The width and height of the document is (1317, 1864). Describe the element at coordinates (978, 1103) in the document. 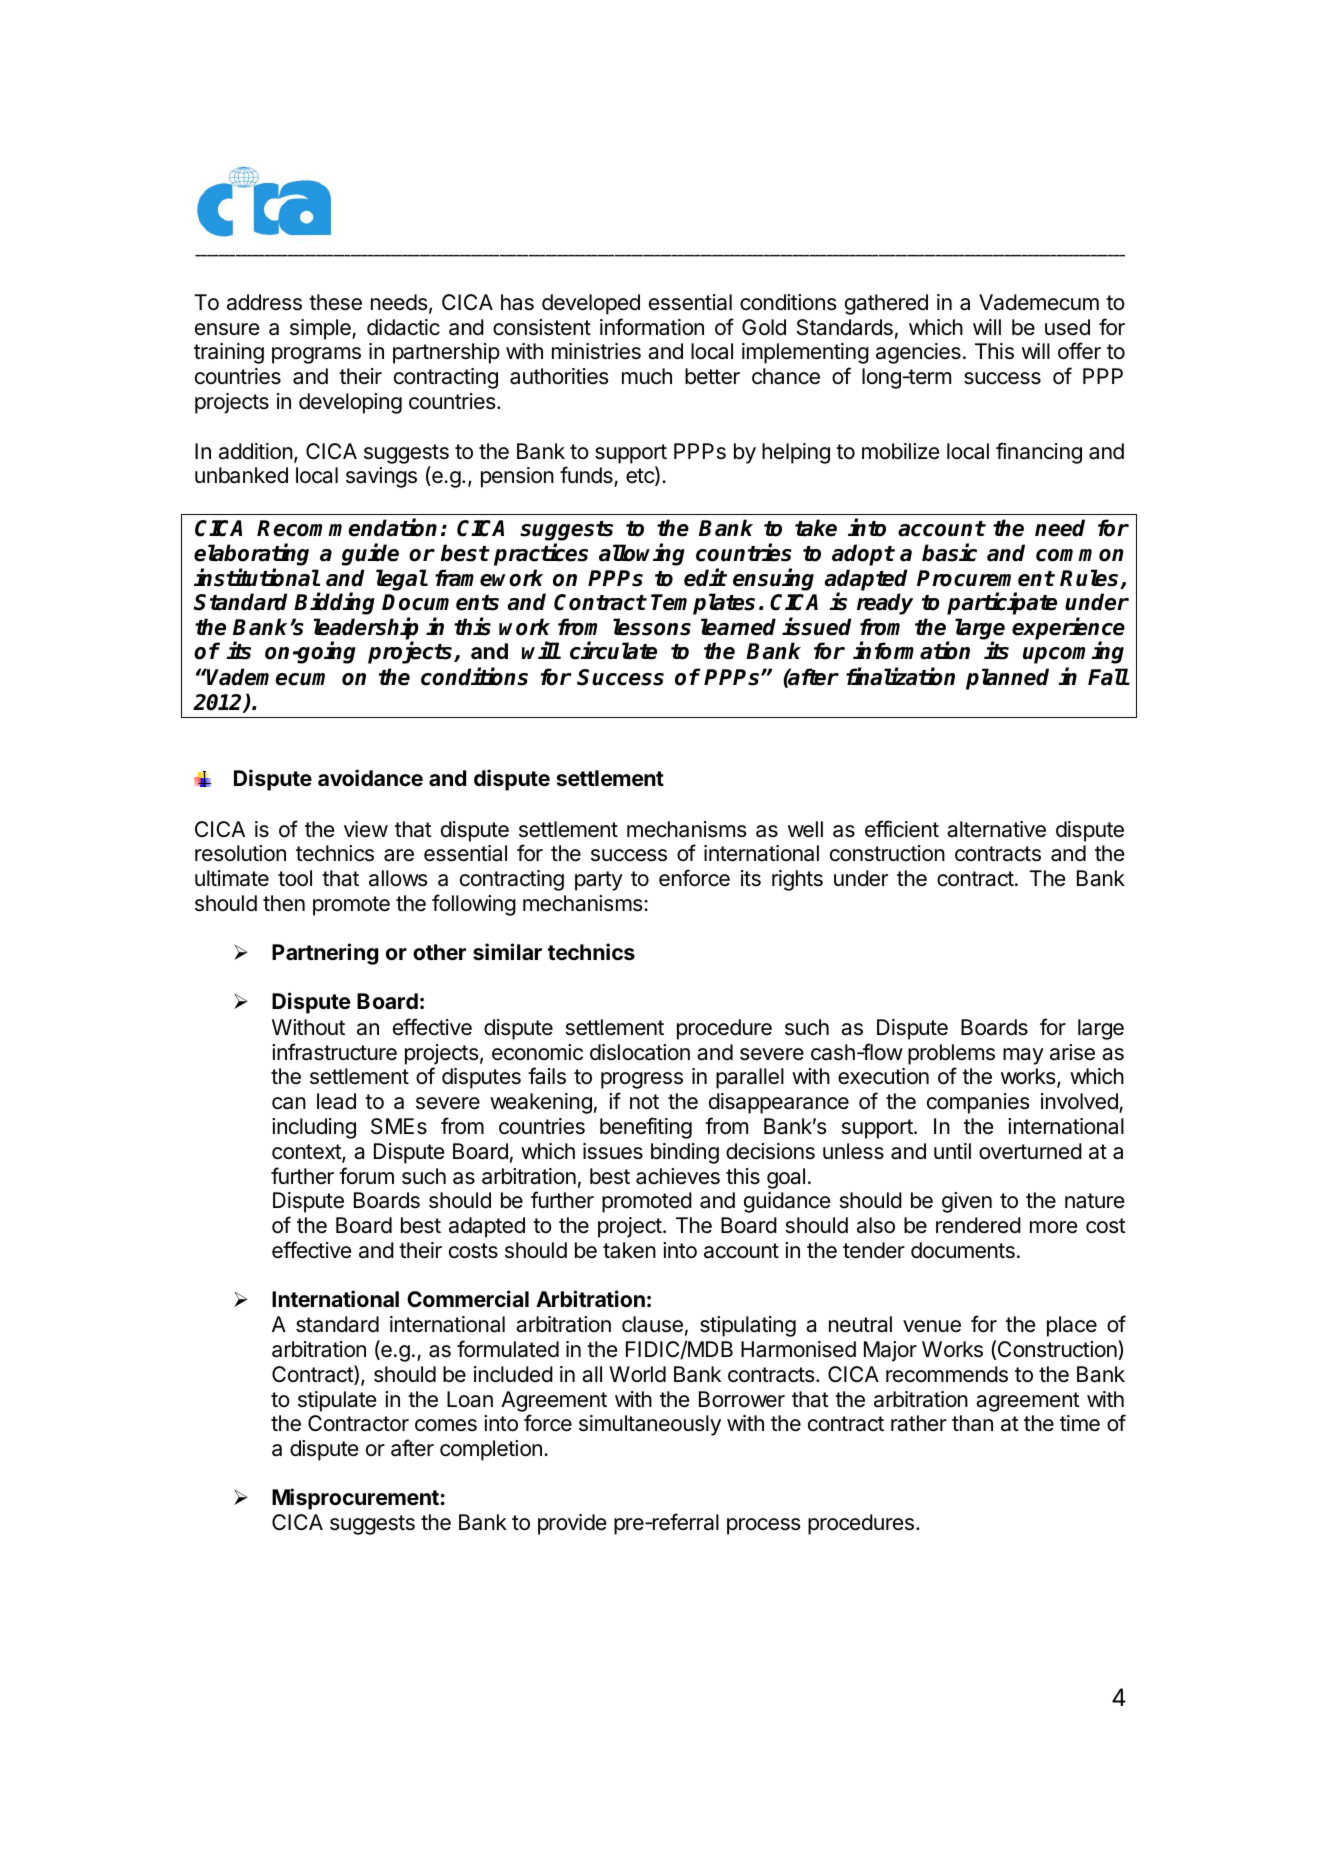

I see `companies` at that location.
